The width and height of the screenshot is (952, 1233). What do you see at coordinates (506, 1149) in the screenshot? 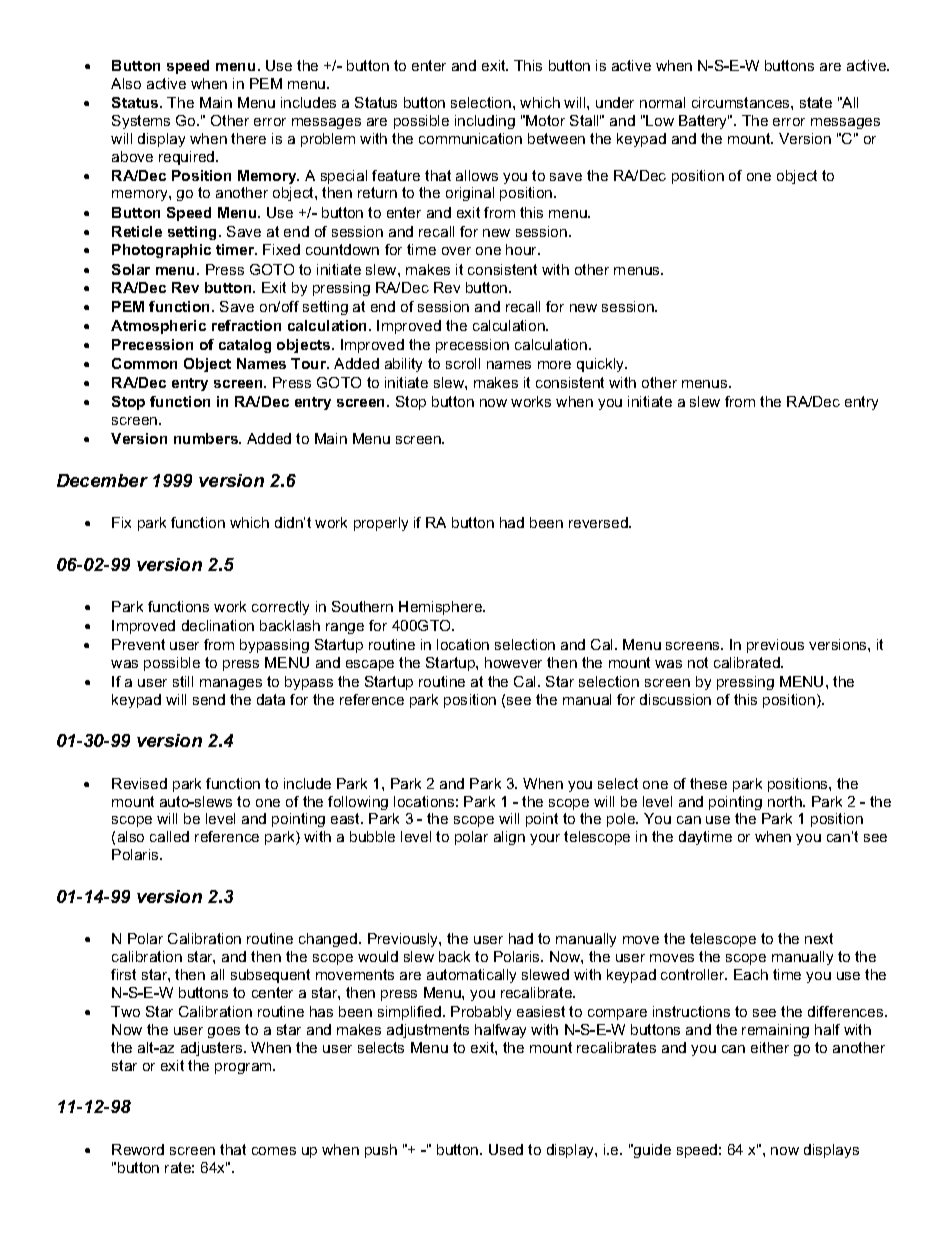
I see `Used` at bounding box center [506, 1149].
